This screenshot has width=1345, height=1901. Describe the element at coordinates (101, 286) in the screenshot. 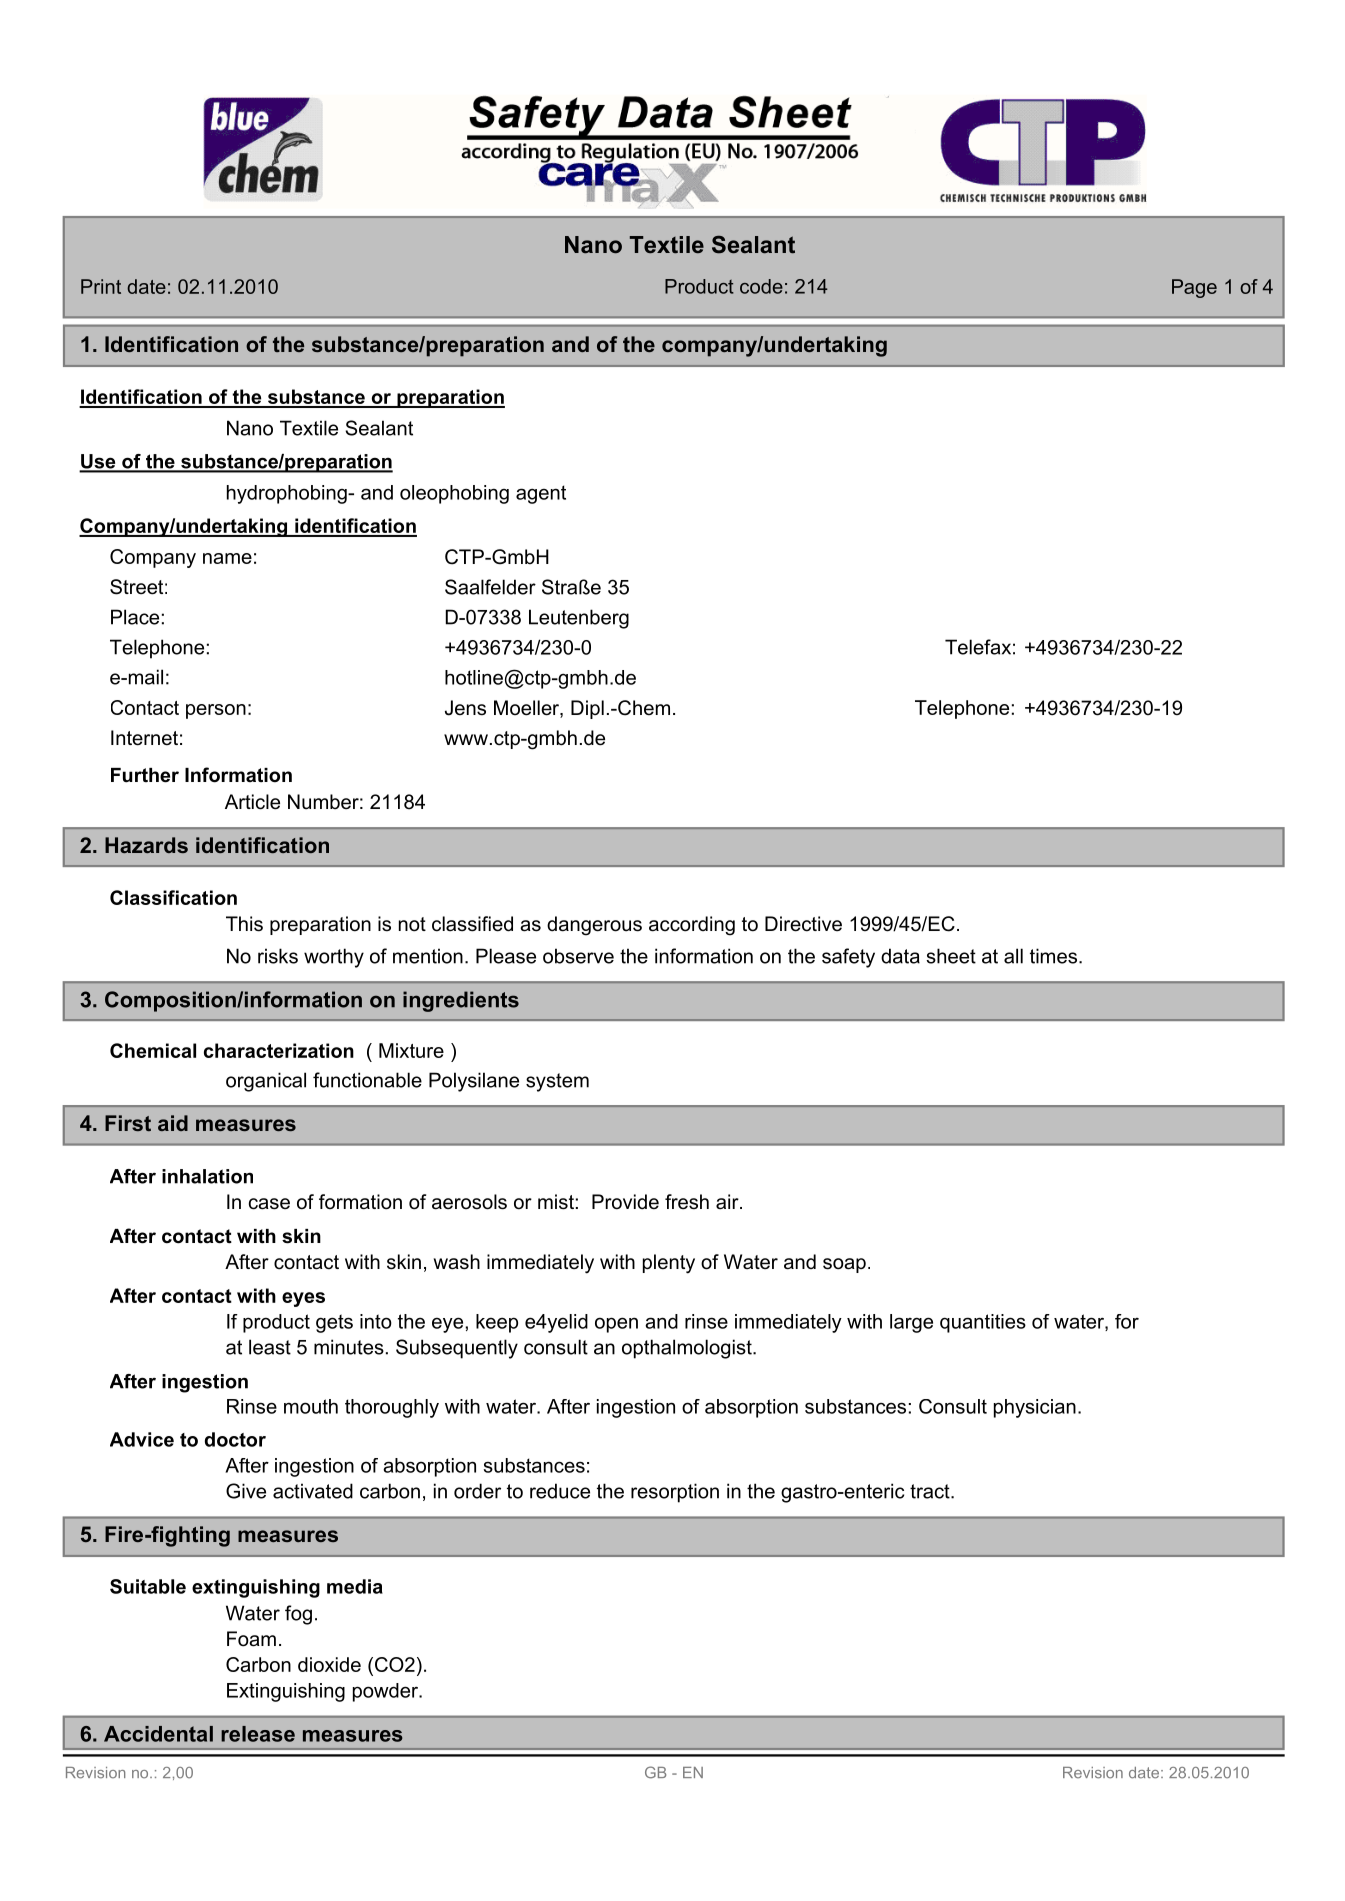

I see `Print` at that location.
